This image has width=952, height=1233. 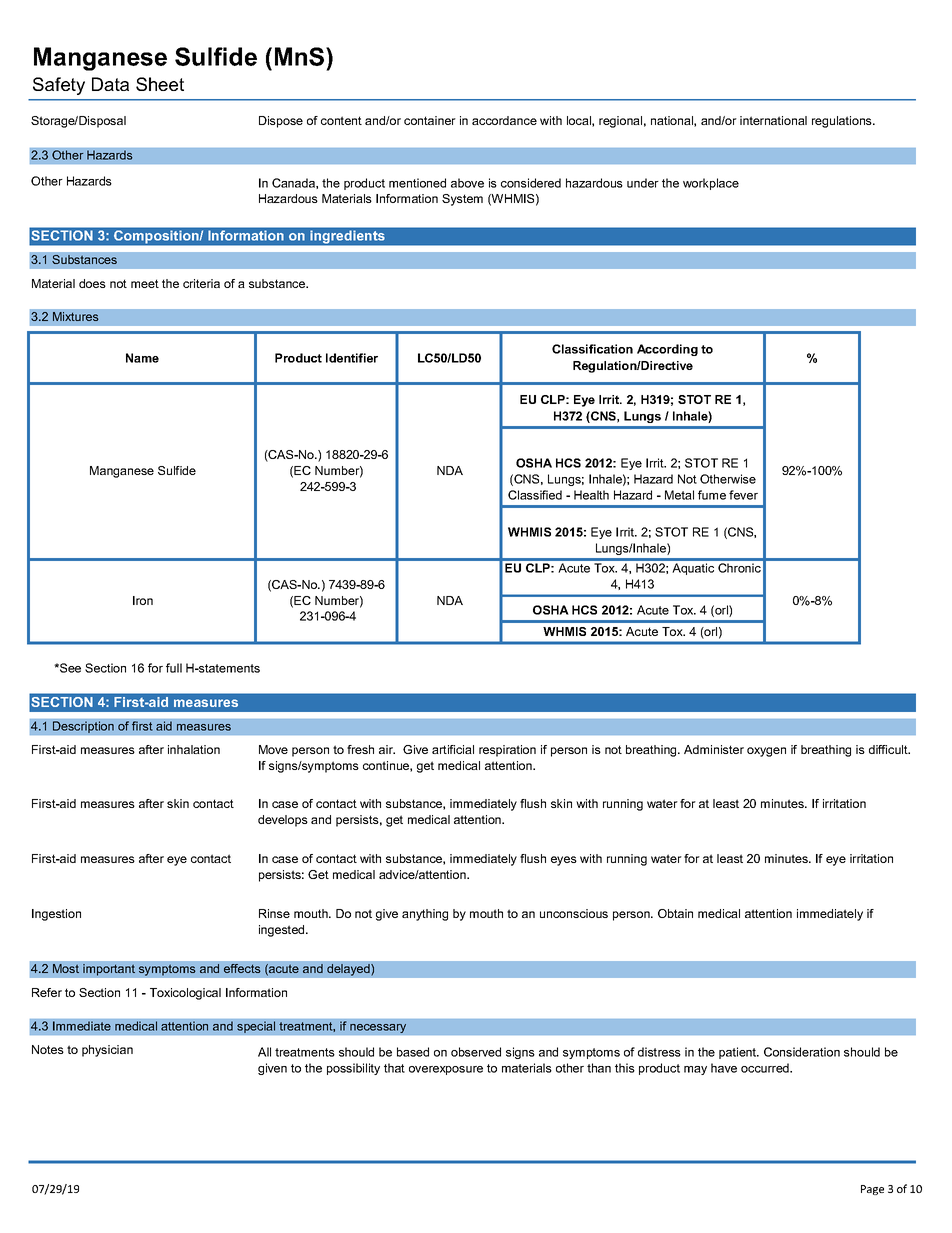 What do you see at coordinates (160, 84) in the image?
I see `Sheet` at bounding box center [160, 84].
